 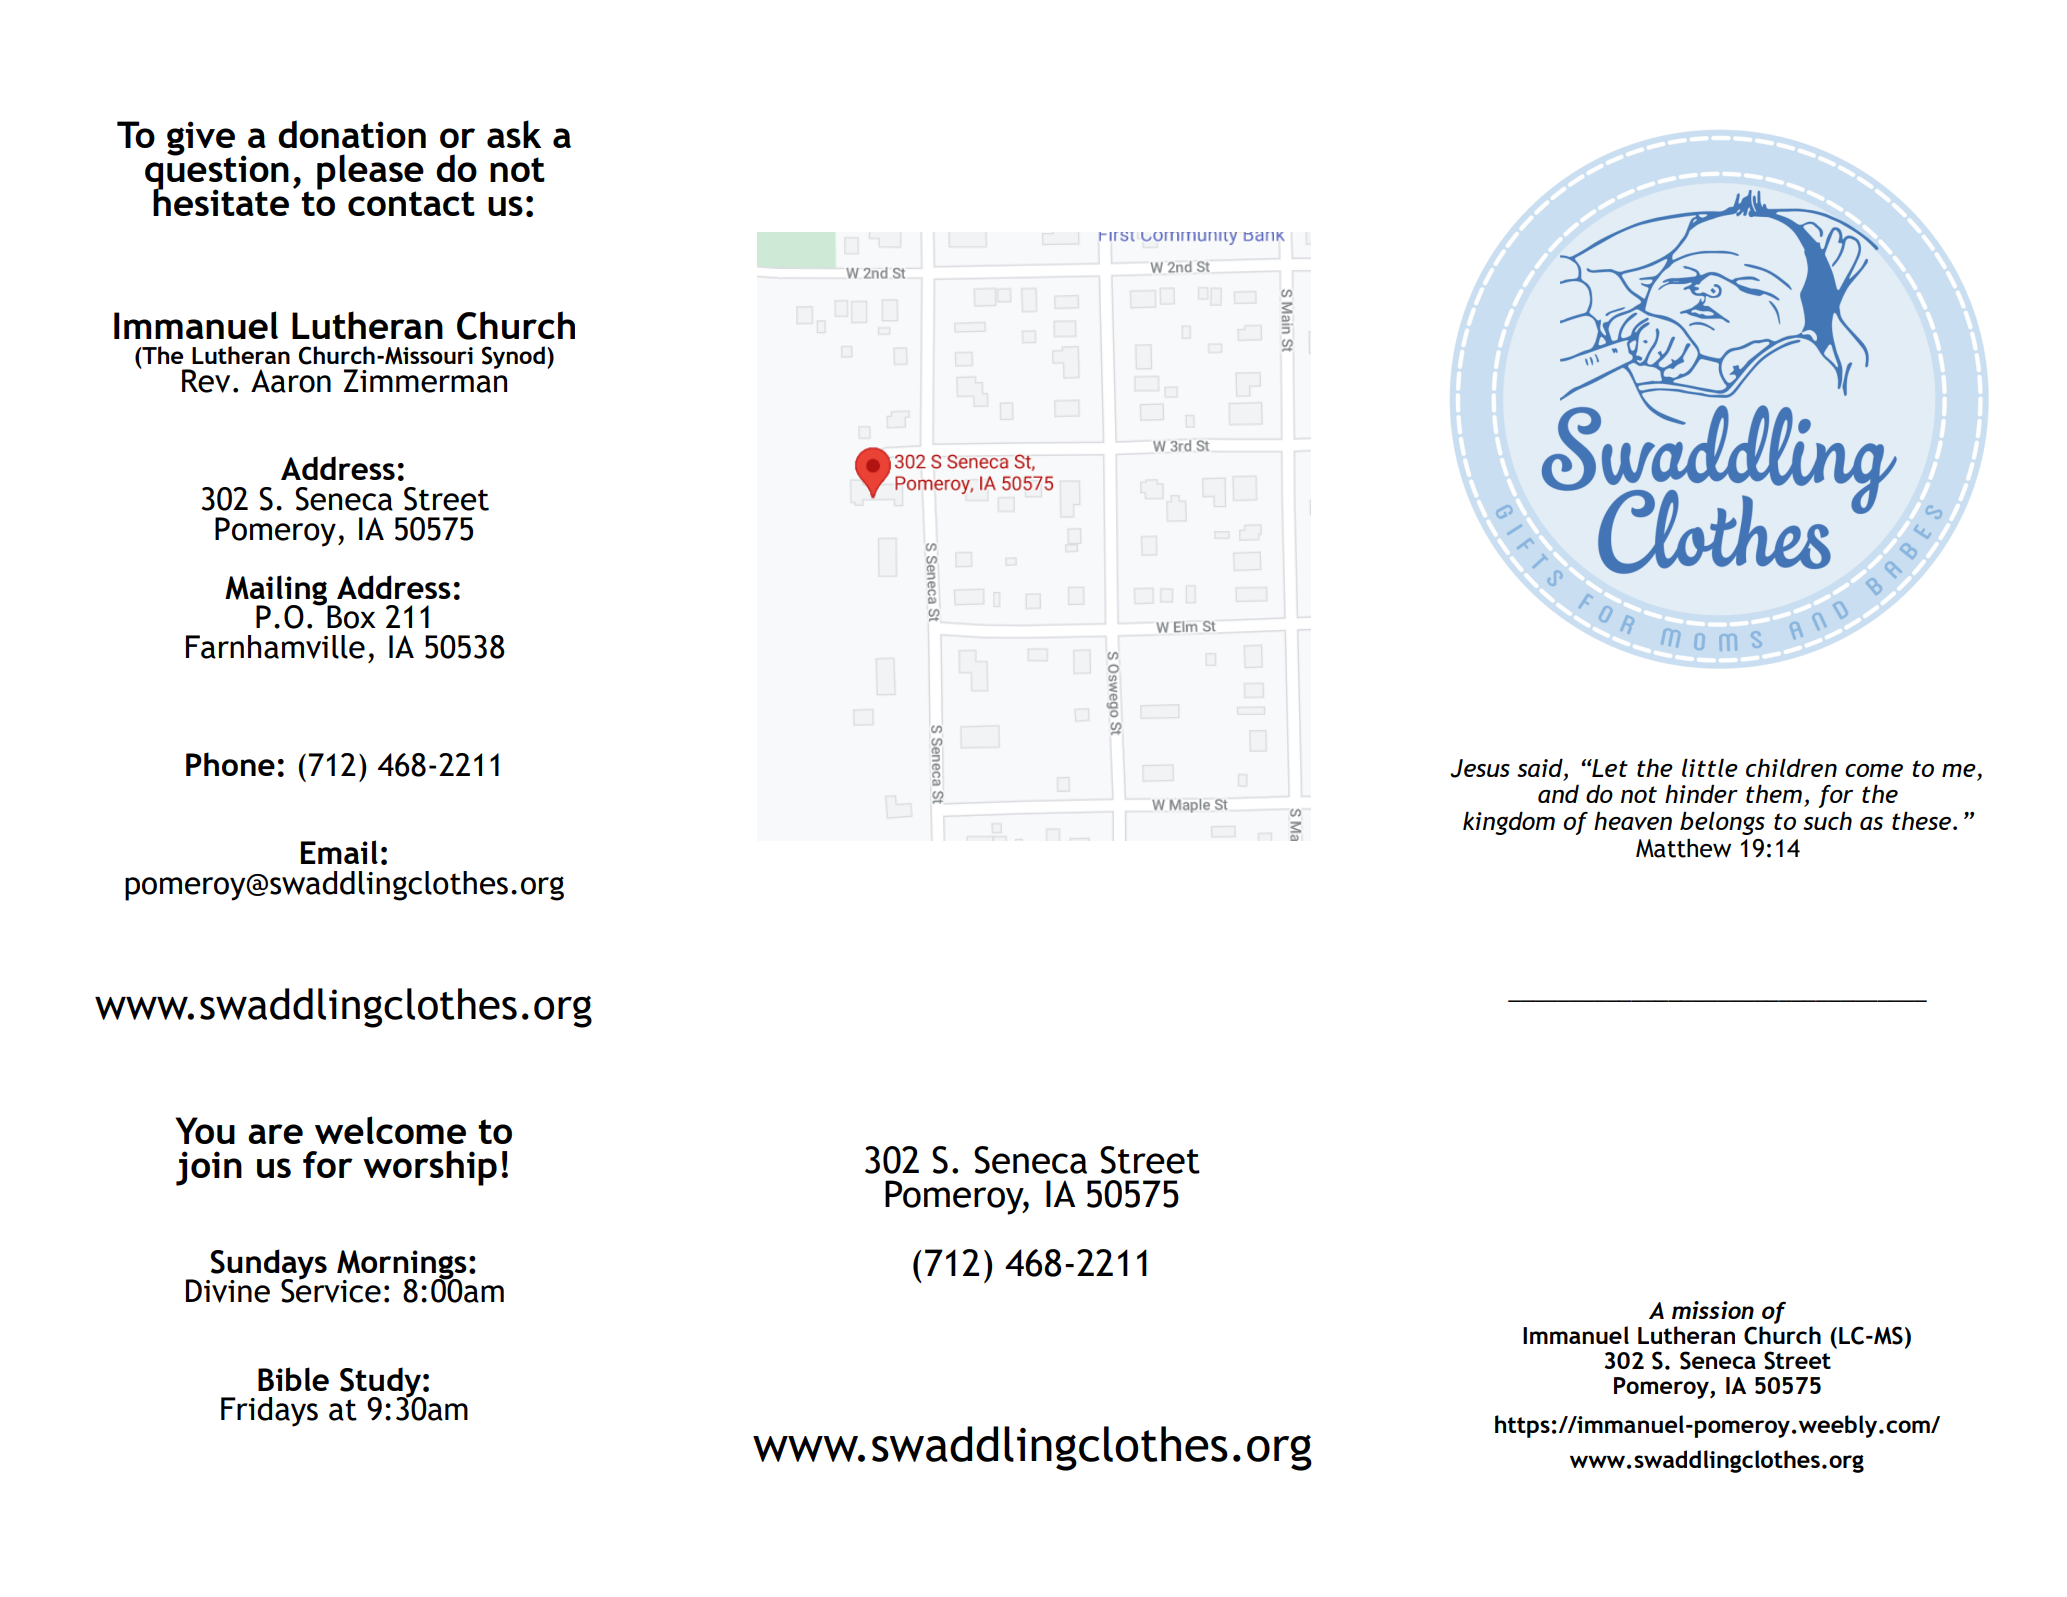 I want to click on Email, so click(x=339, y=852).
